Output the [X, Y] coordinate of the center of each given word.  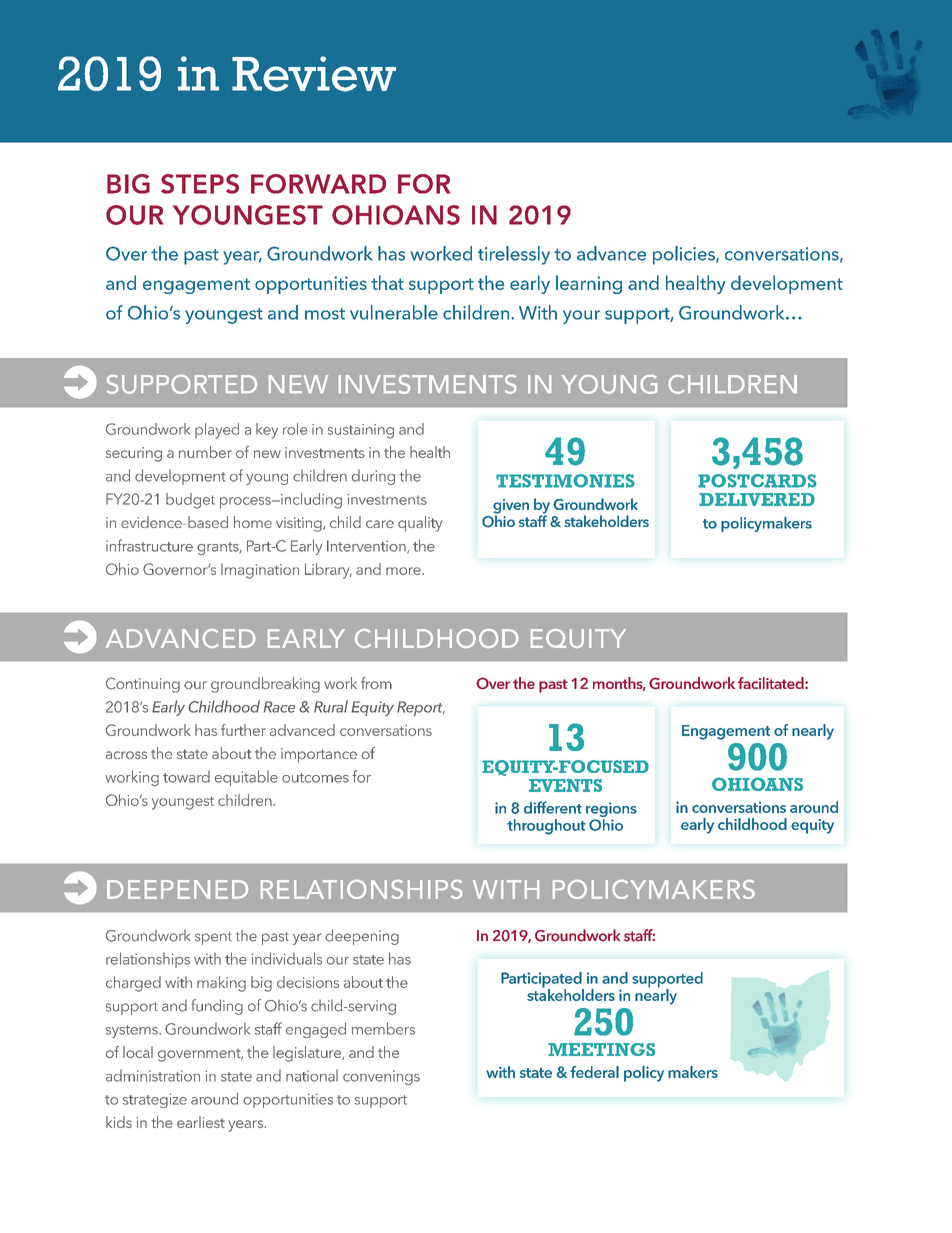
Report [421, 708]
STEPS [200, 184]
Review [314, 74]
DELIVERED [757, 499]
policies [685, 255]
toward [186, 777]
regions [611, 811]
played [217, 431]
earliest [201, 1122]
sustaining [361, 431]
